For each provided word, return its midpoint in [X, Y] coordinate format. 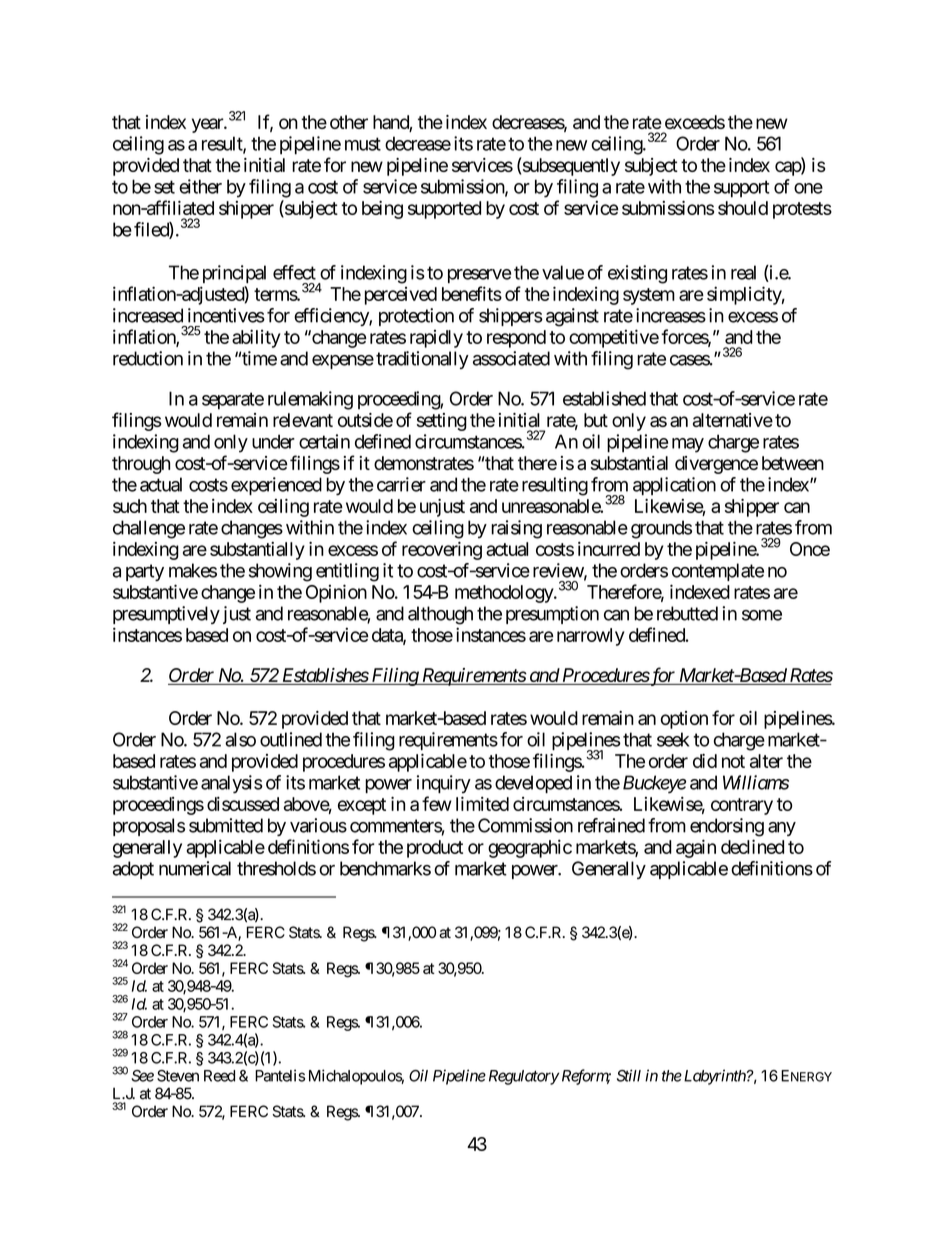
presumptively [166, 615]
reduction [148, 358]
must [363, 144]
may [688, 445]
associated [511, 358]
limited [482, 804]
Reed [219, 1076]
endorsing [727, 827]
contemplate [718, 572]
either [200, 186]
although [440, 615]
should [743, 208]
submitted [226, 825]
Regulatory [524, 1077]
